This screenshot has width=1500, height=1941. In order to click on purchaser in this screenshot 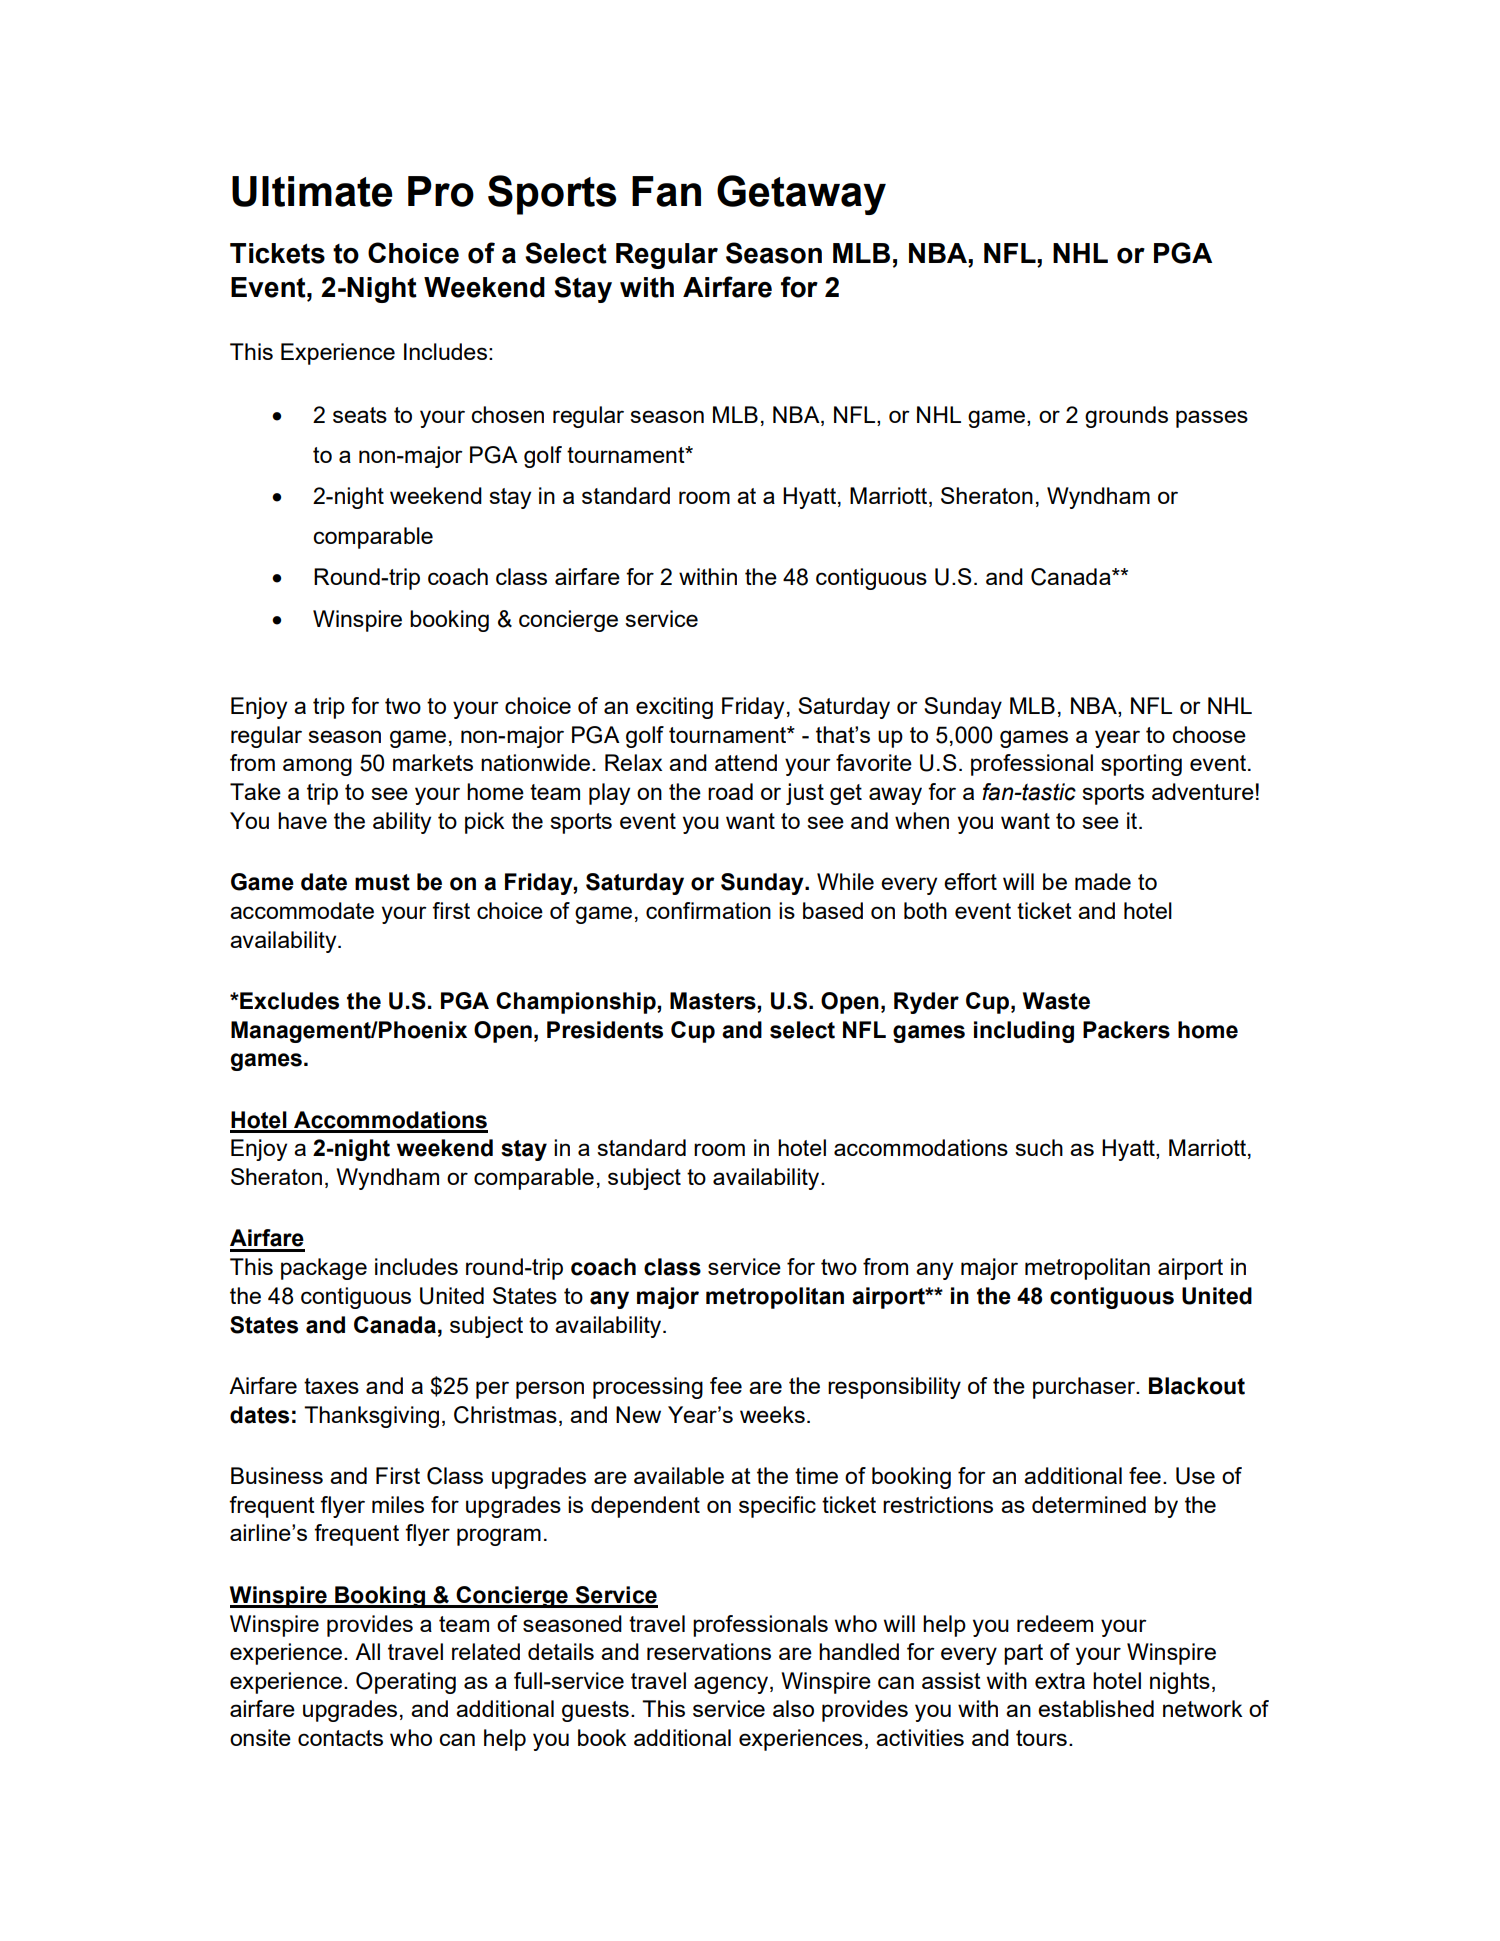, I will do `click(1085, 1388)`.
